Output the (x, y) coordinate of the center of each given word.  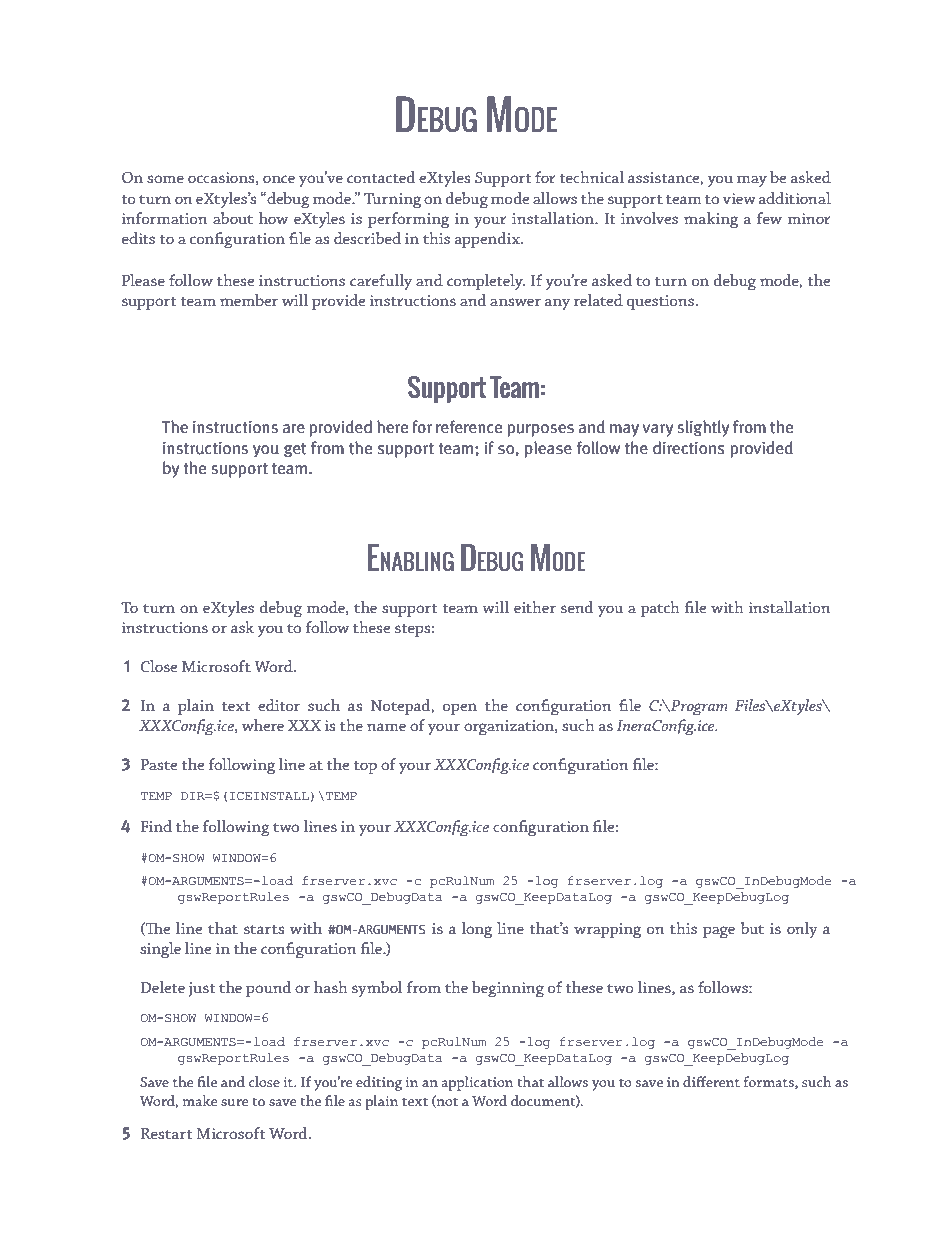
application (477, 1083)
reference (469, 426)
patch (660, 609)
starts (264, 929)
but (752, 928)
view (739, 198)
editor (279, 705)
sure (234, 1102)
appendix (488, 240)
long (477, 930)
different (711, 1081)
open (460, 709)
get (295, 450)
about (233, 218)
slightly (703, 428)
